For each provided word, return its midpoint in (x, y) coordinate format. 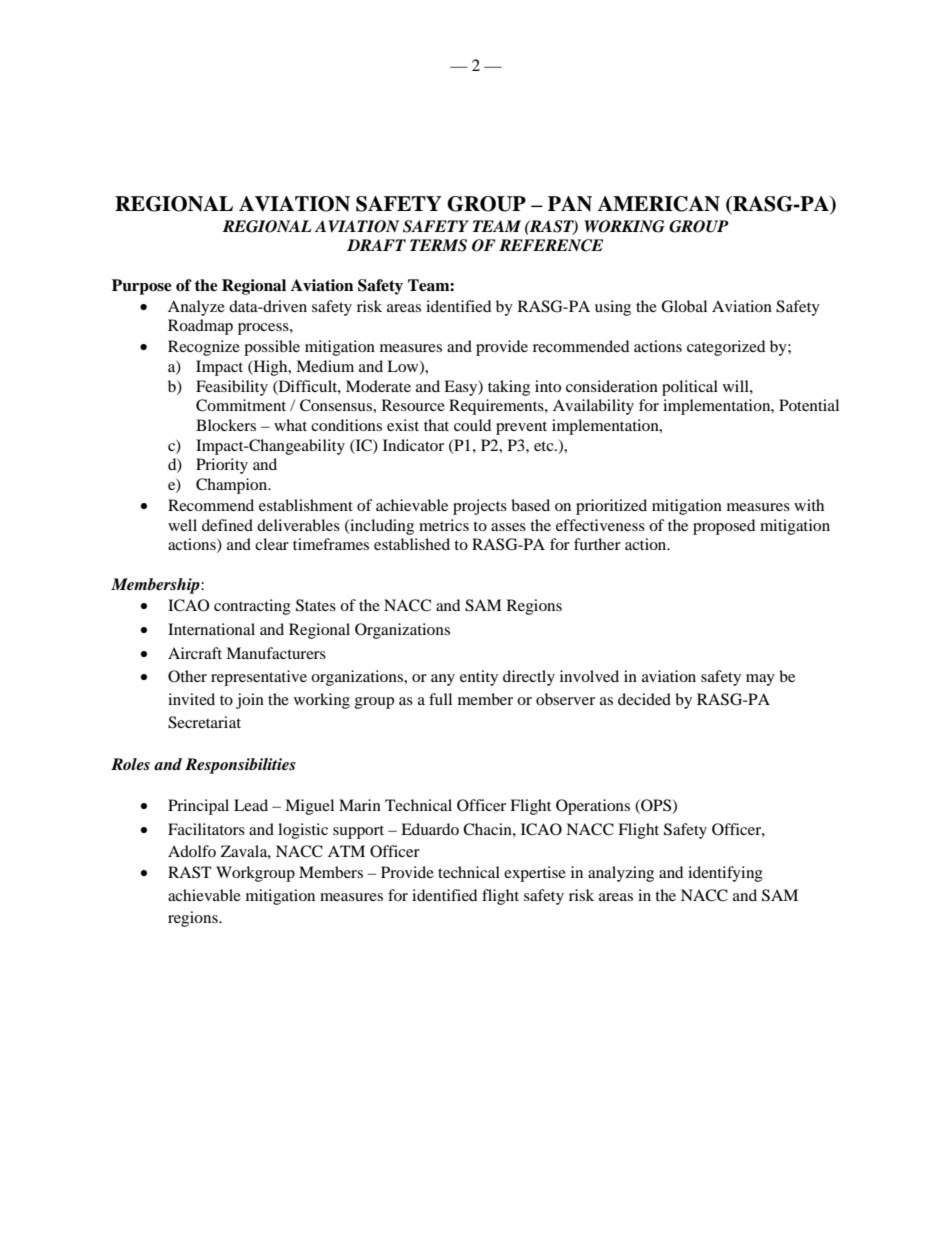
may (760, 680)
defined (227, 525)
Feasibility (232, 388)
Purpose (142, 287)
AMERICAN (658, 204)
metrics (444, 525)
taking (509, 388)
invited (191, 699)
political (690, 388)
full (440, 699)
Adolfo (192, 851)
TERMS (438, 245)
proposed (724, 527)
